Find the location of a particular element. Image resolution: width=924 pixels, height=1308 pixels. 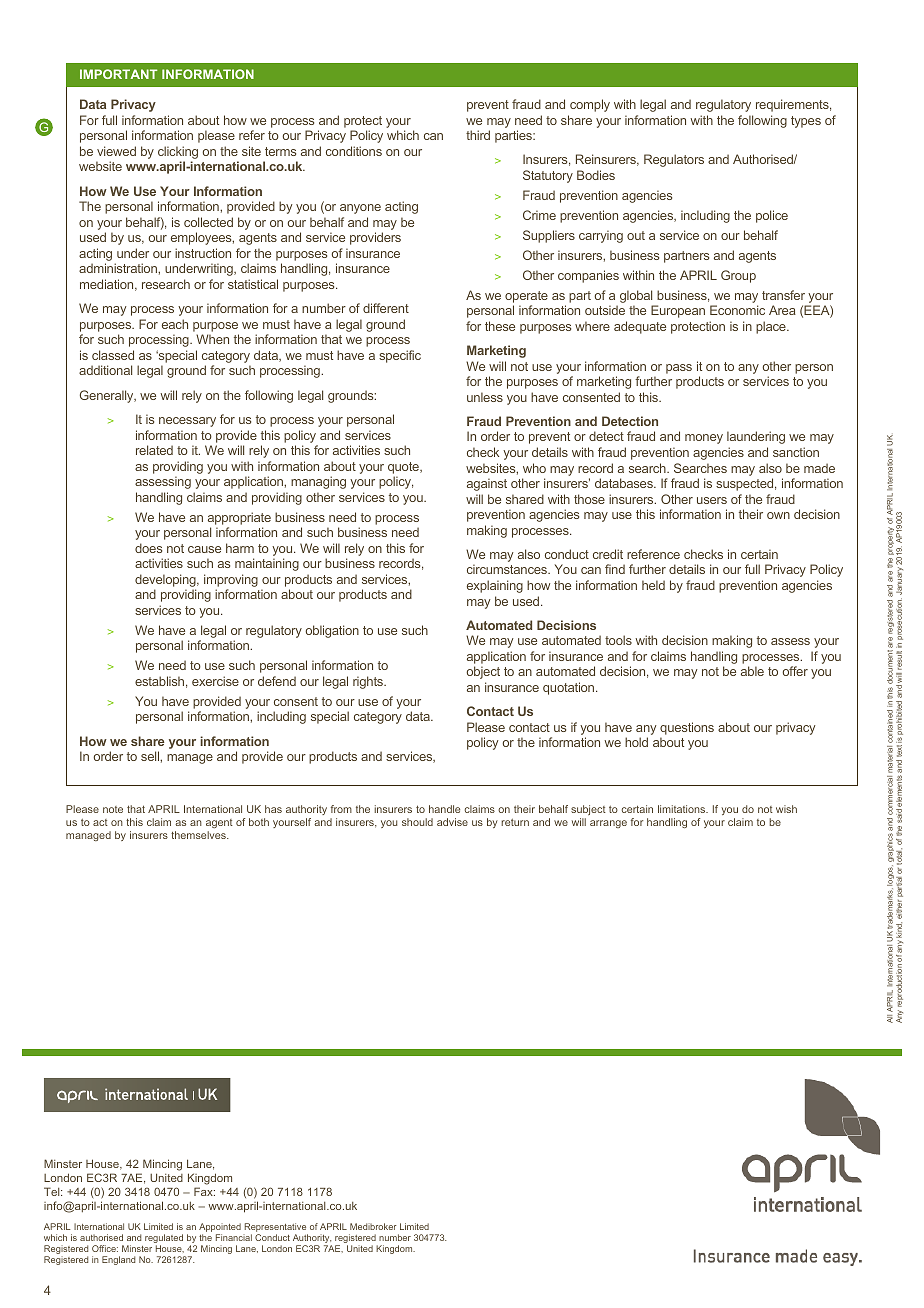

Representative is located at coordinates (276, 1229).
